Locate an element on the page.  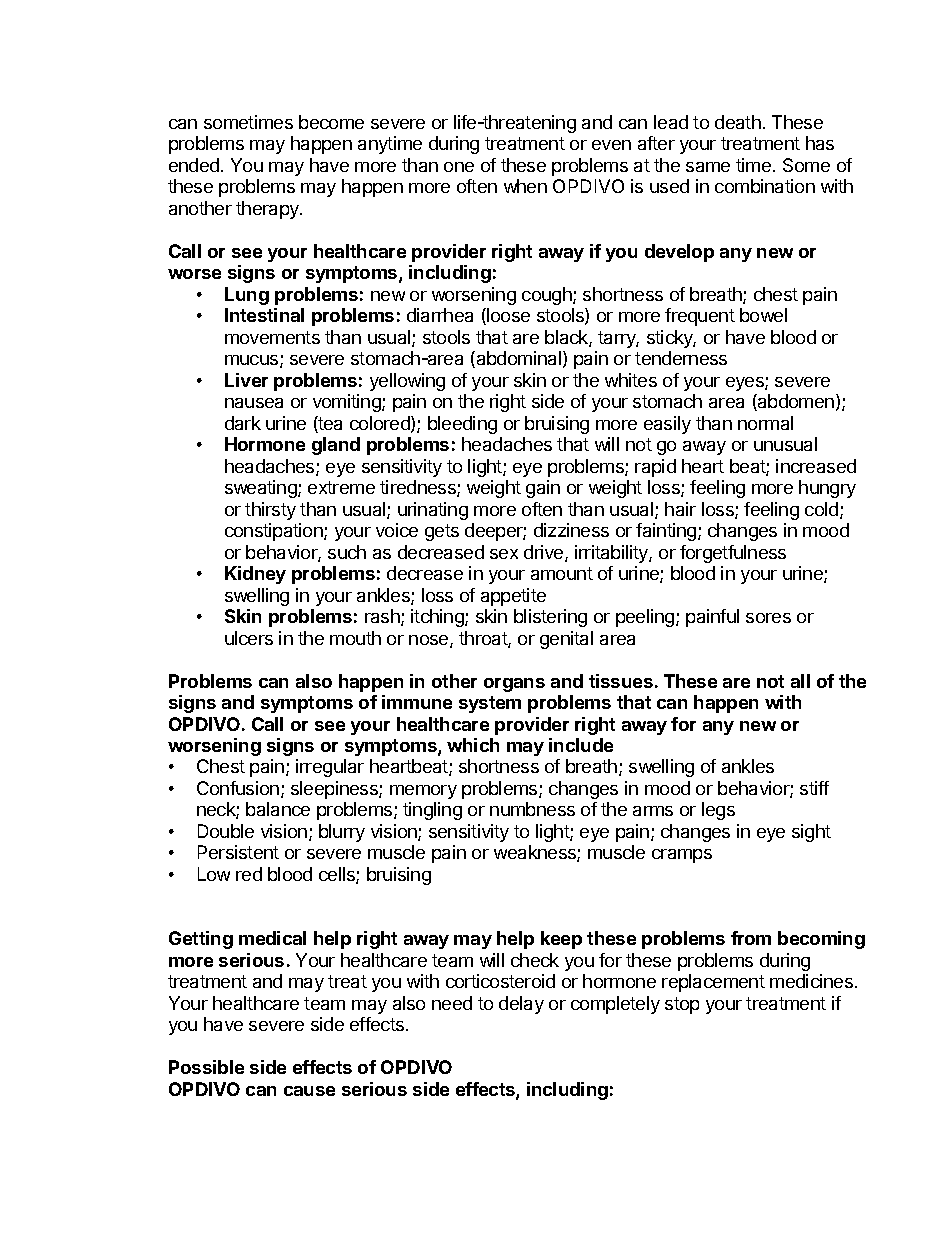
cause is located at coordinates (309, 1091).
